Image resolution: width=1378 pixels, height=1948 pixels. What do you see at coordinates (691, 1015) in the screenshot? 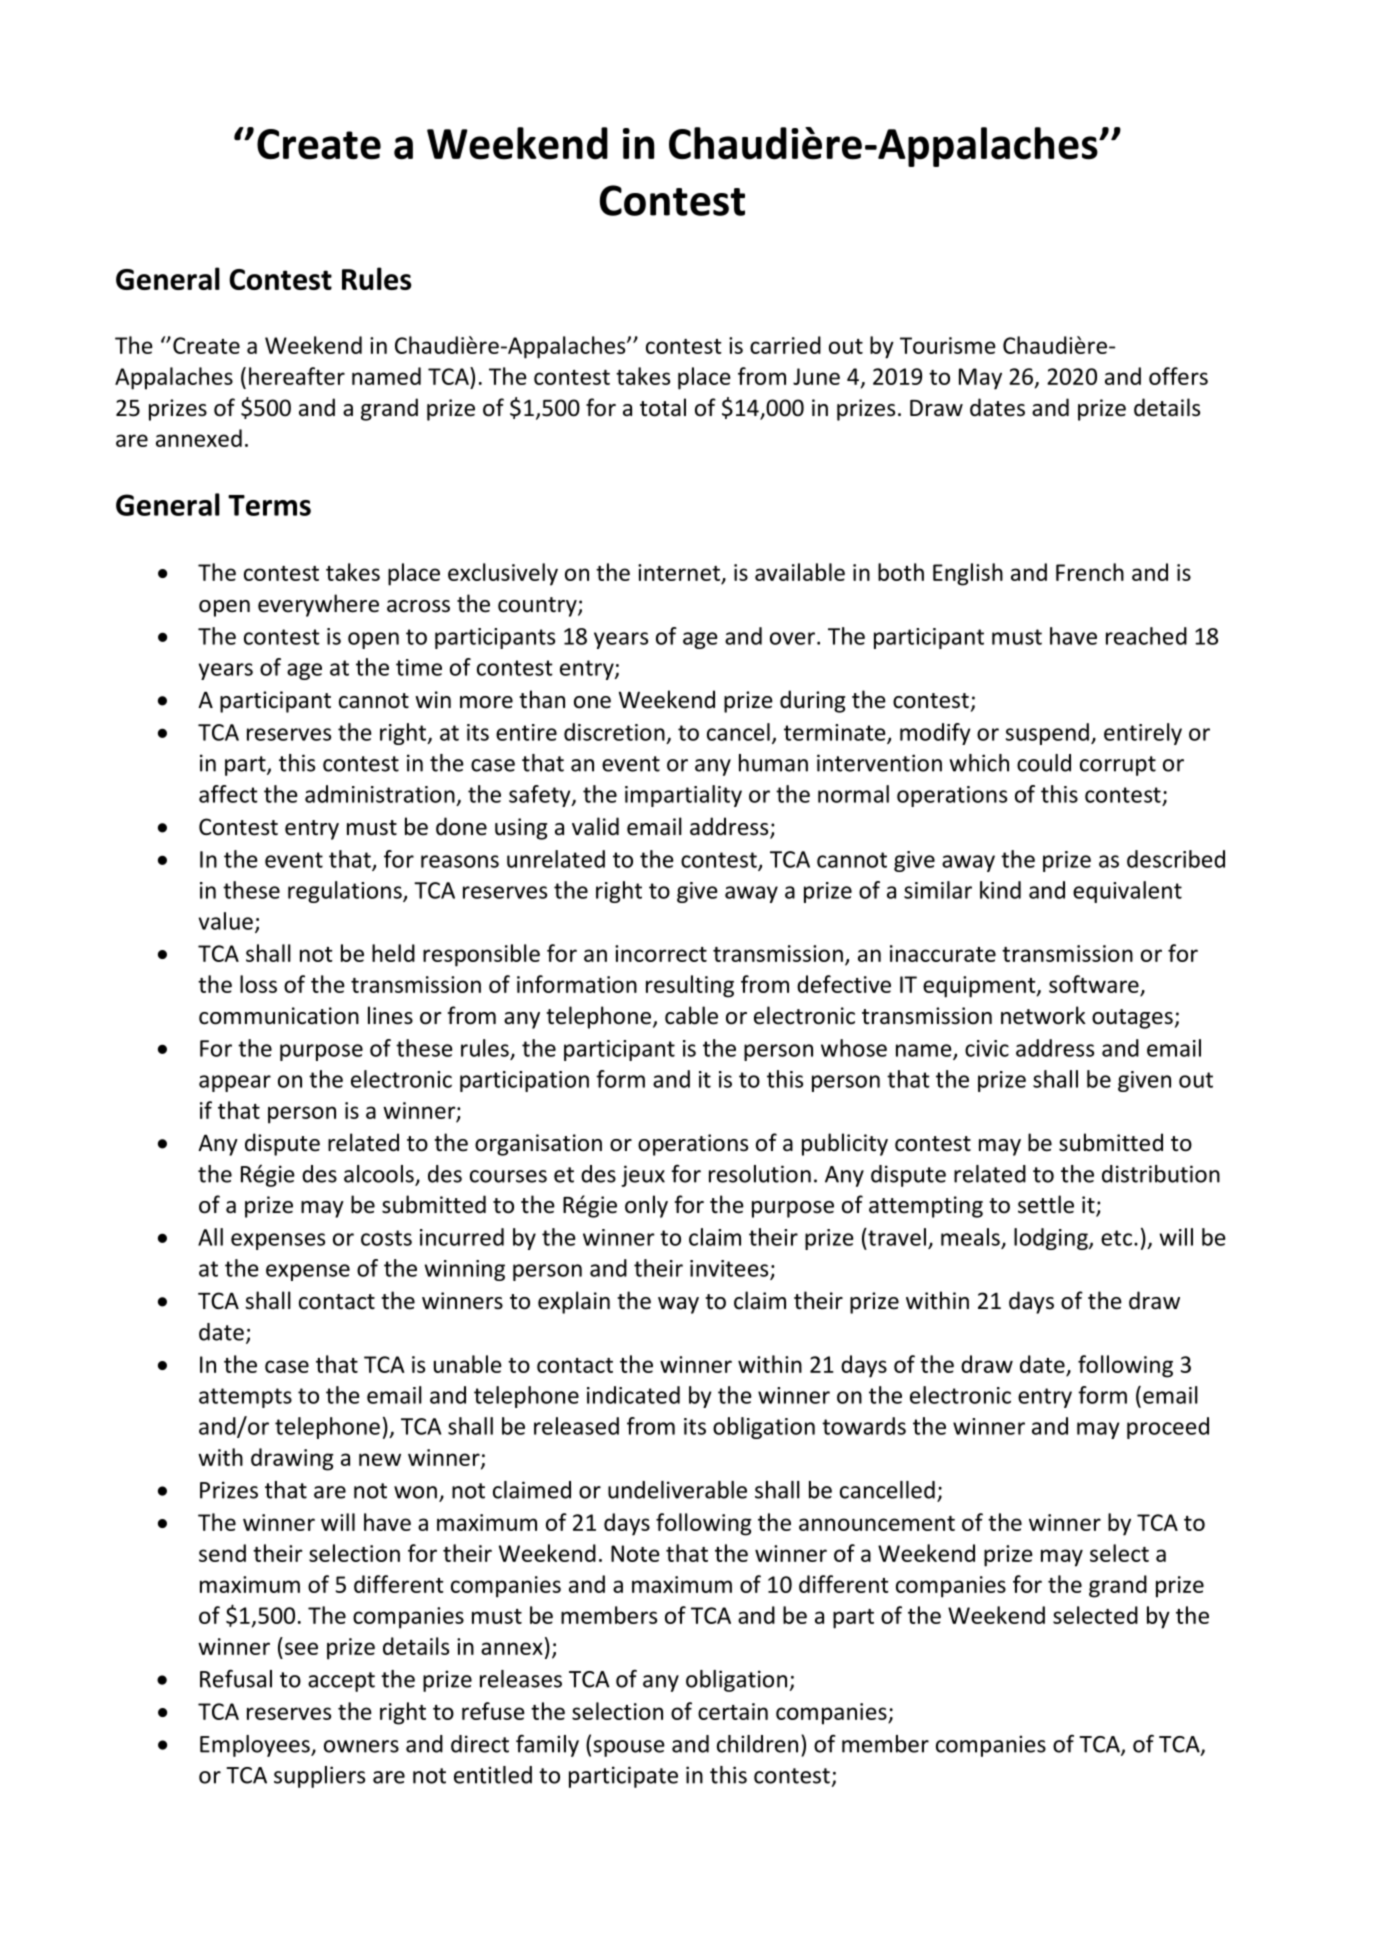
I see `cable` at bounding box center [691, 1015].
